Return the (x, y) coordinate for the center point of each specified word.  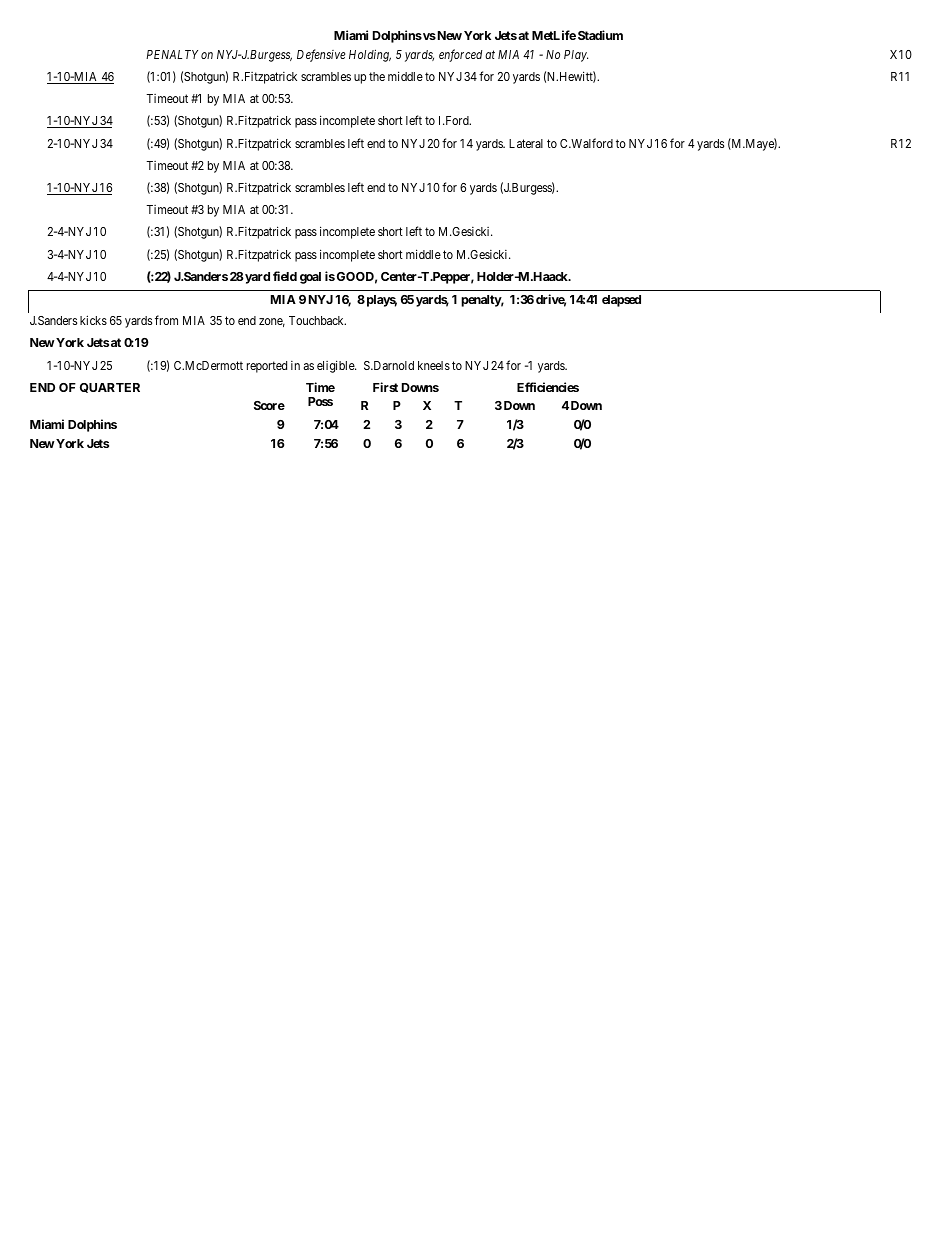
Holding (370, 55)
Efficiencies (548, 387)
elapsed (621, 301)
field (285, 276)
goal (310, 278)
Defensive (321, 55)
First (385, 387)
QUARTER (110, 388)
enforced (460, 55)
